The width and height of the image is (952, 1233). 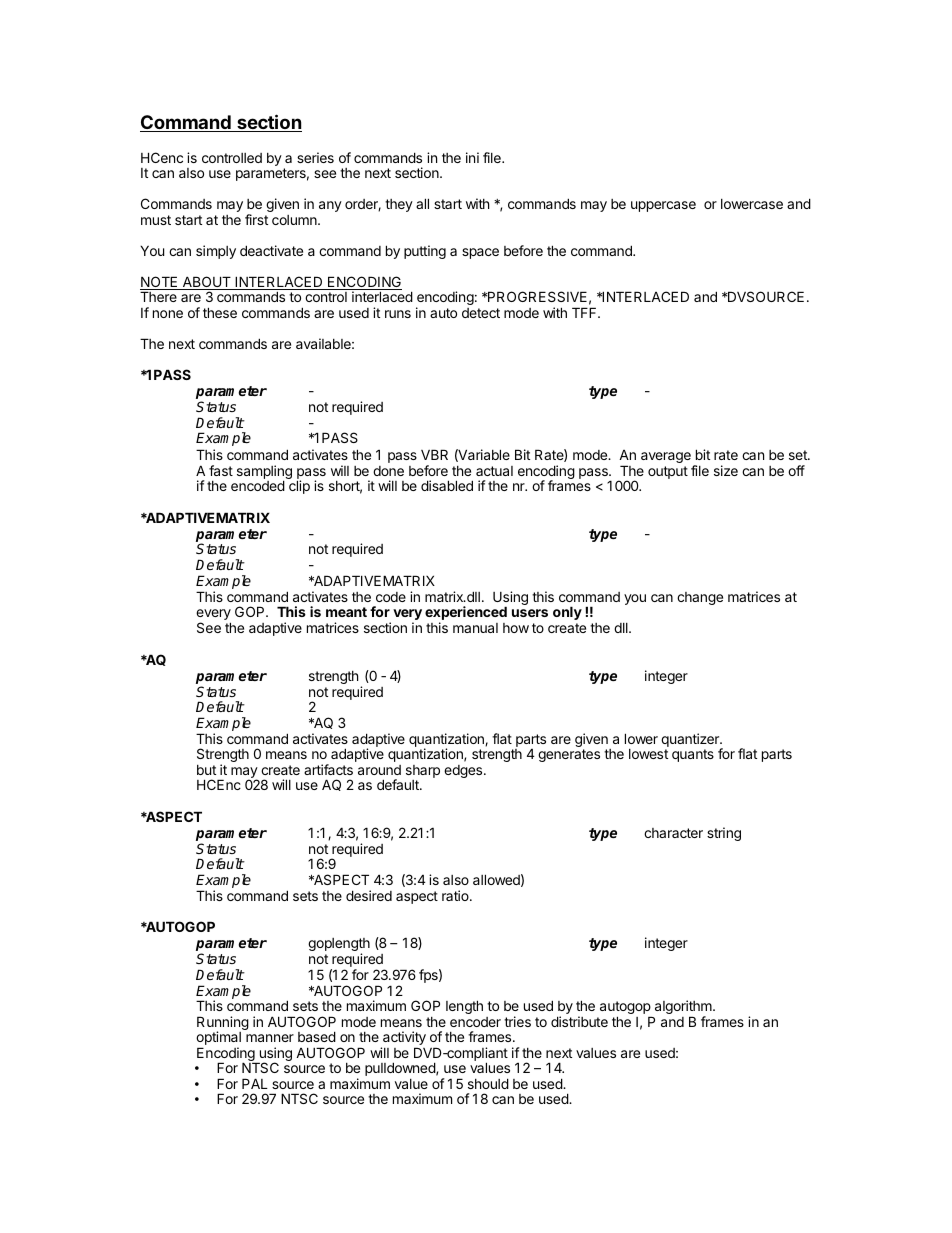 I want to click on algorithm, so click(x=684, y=1008).
